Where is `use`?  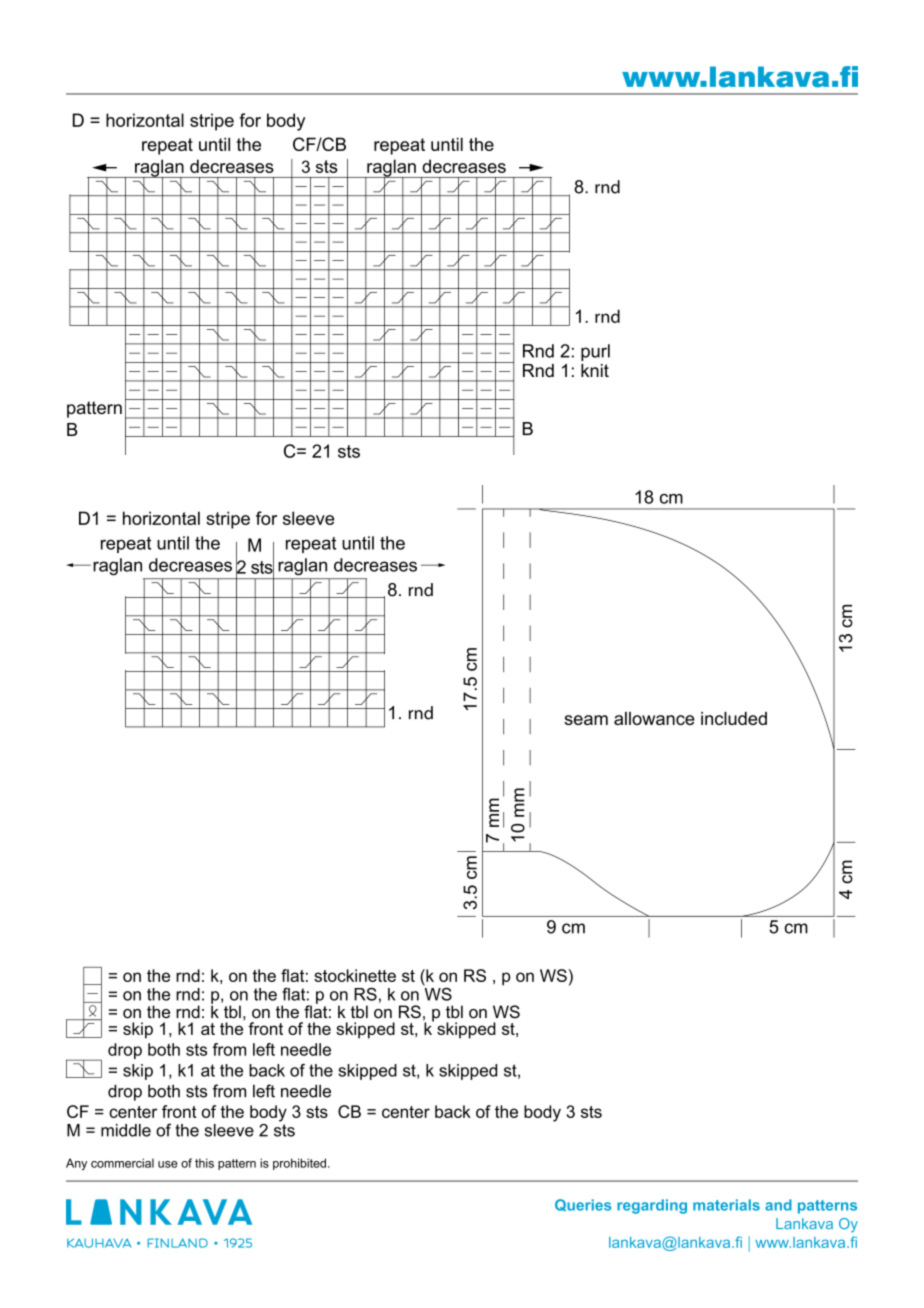 use is located at coordinates (167, 1164).
